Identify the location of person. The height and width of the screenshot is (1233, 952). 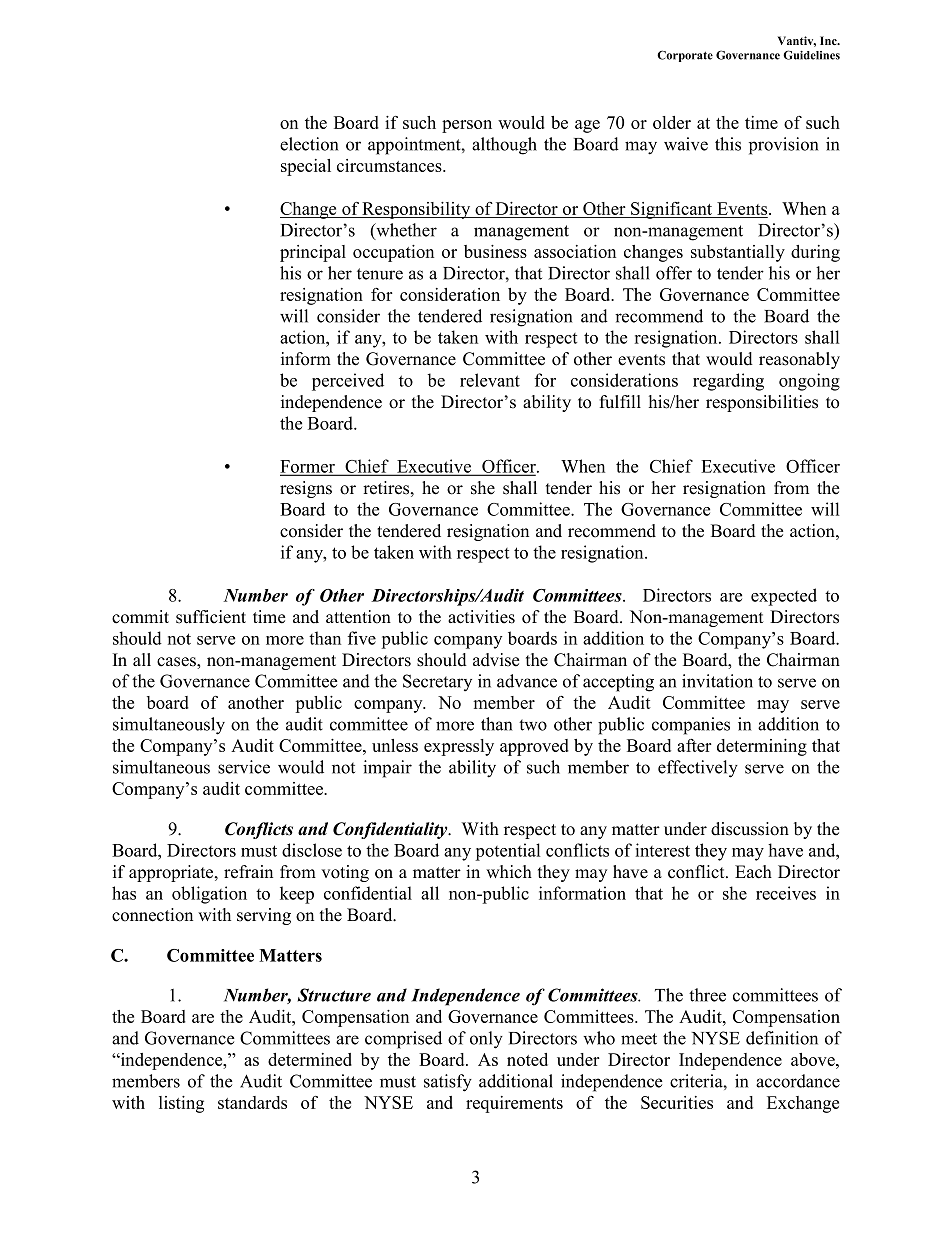
(467, 126).
